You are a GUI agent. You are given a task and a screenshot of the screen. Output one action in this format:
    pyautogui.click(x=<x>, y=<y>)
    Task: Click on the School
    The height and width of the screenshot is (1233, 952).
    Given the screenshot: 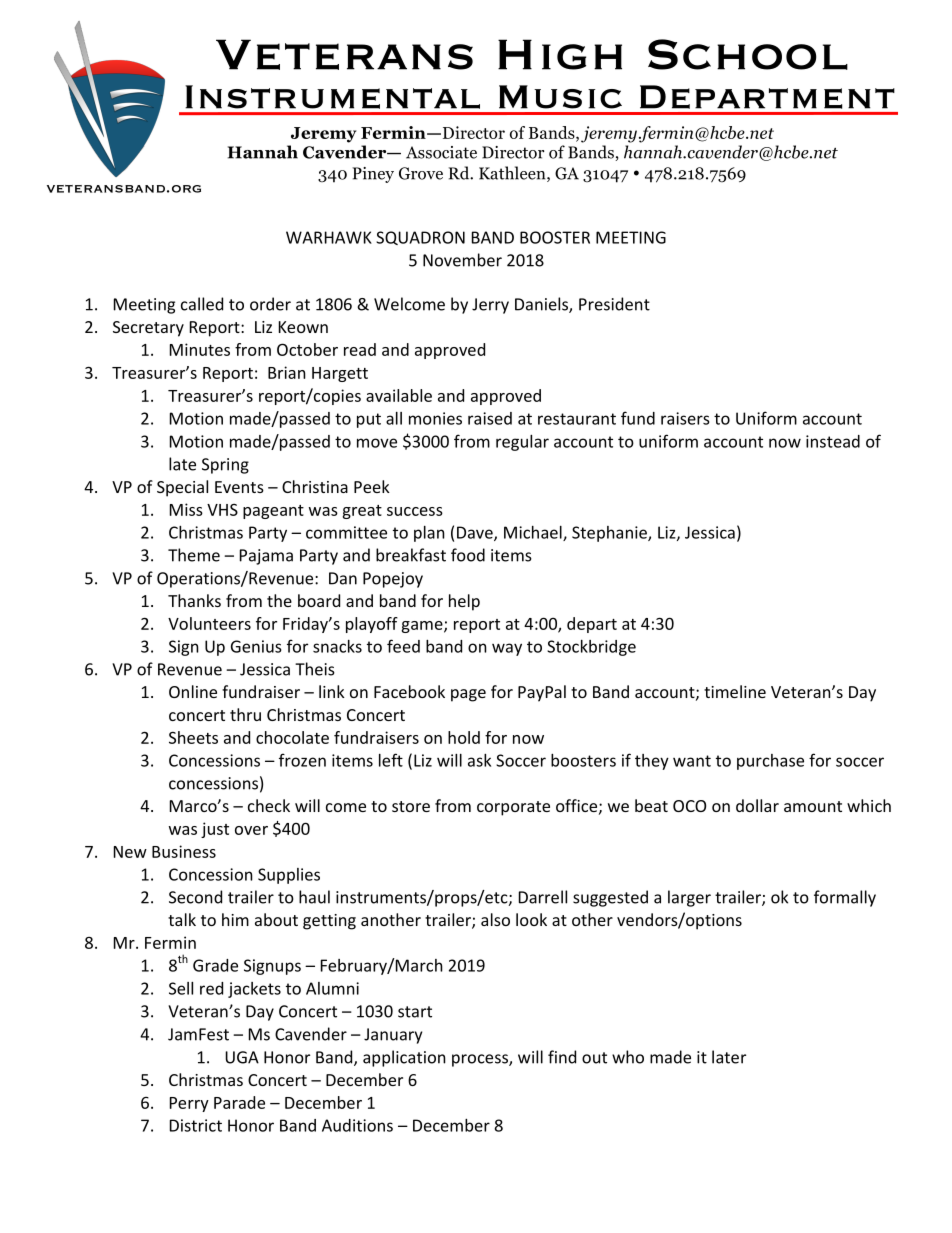 What is the action you would take?
    pyautogui.click(x=748, y=54)
